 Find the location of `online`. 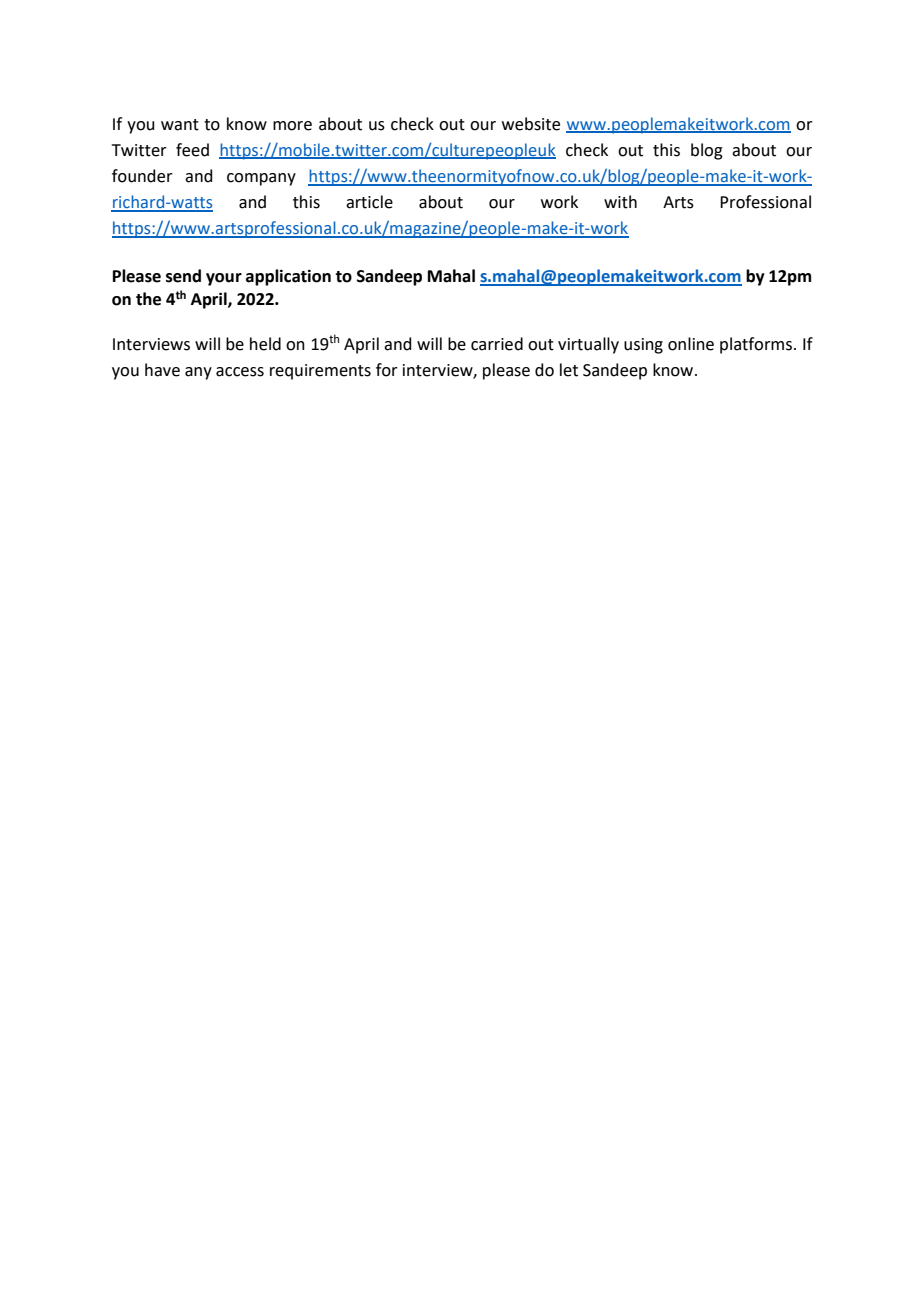

online is located at coordinates (691, 344).
